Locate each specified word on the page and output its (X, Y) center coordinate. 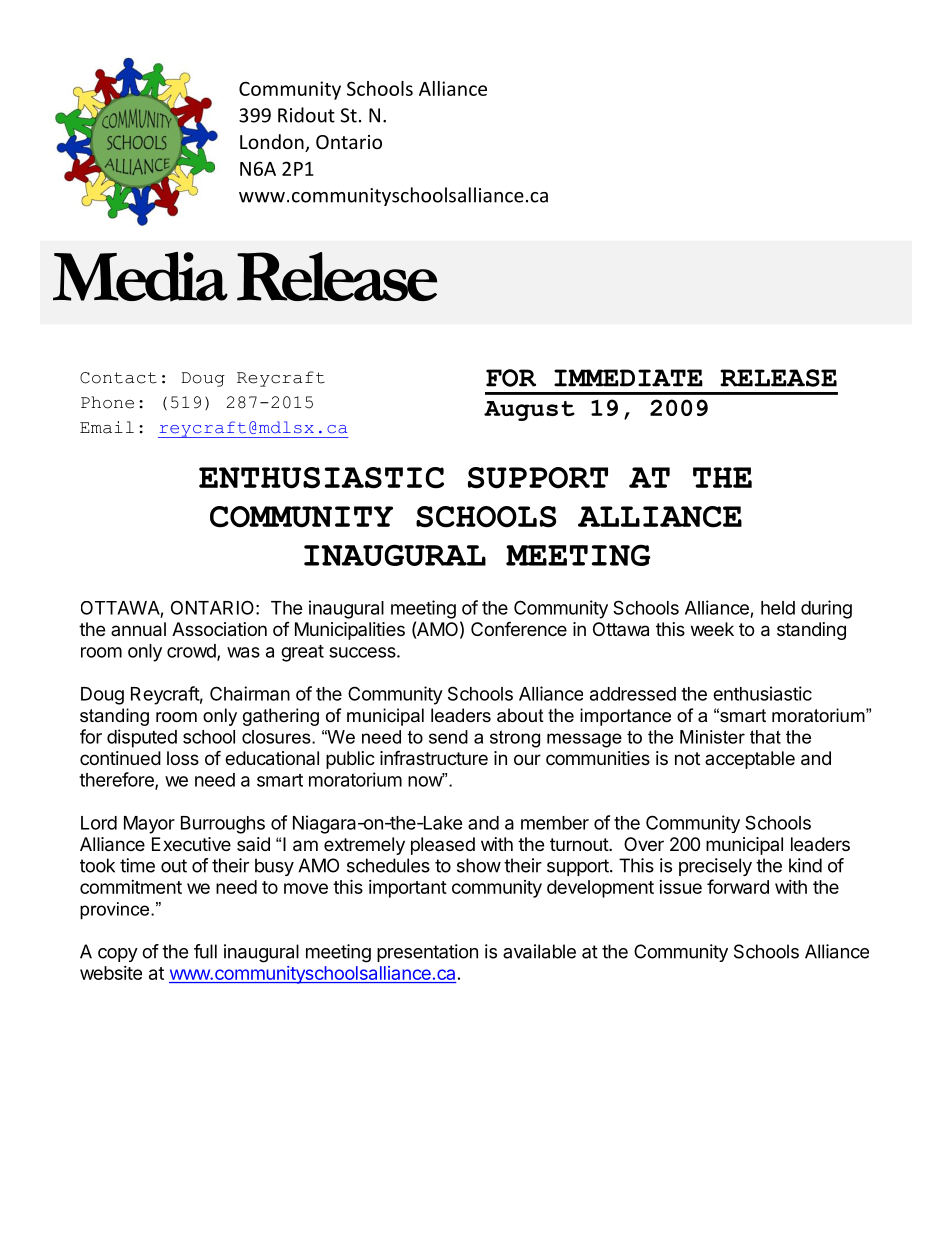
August (529, 411)
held (778, 608)
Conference (519, 628)
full (205, 951)
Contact (118, 378)
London (273, 143)
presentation (427, 953)
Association (219, 629)
